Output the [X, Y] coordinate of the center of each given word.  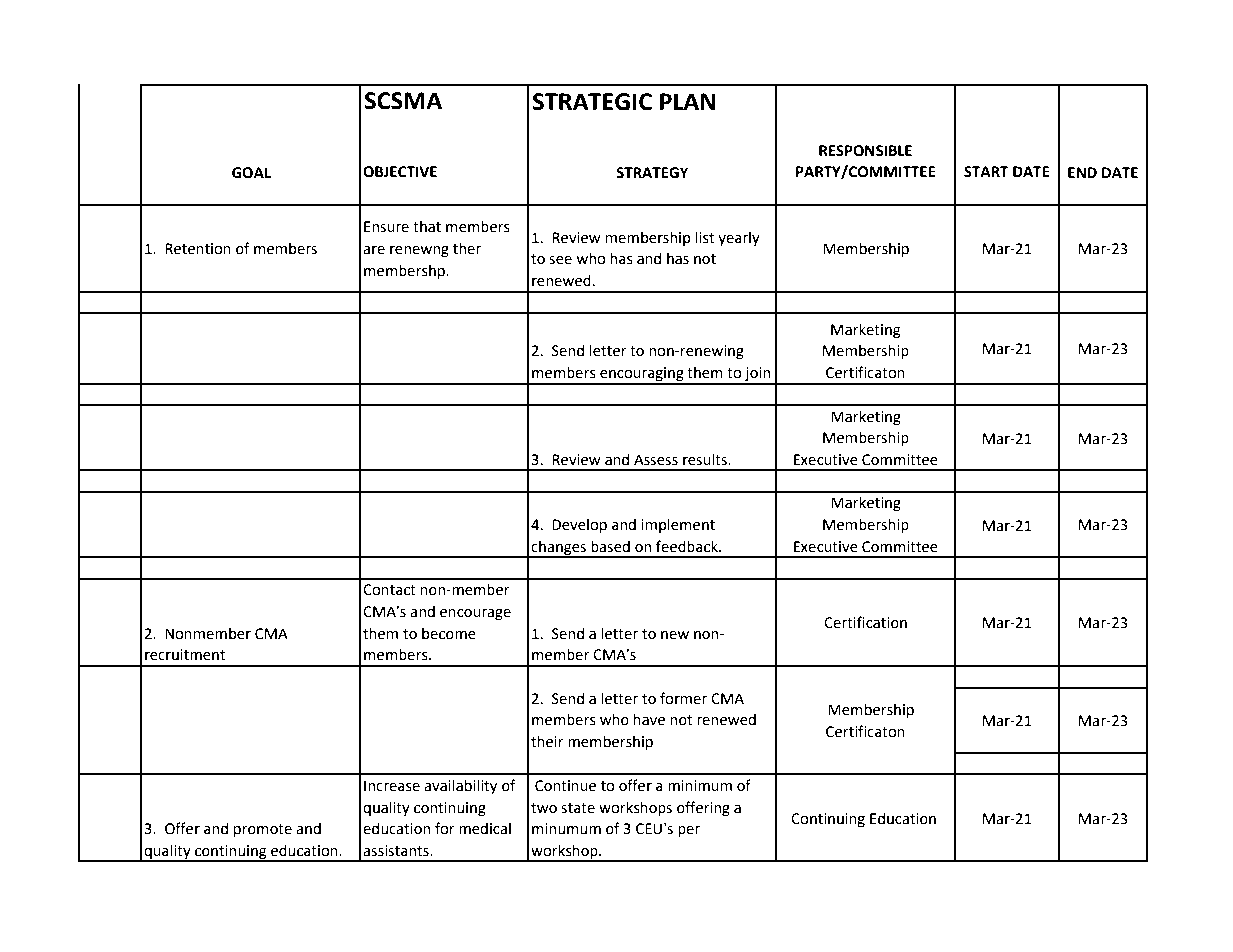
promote [262, 830]
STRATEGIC [592, 102]
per [689, 831]
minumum [566, 829]
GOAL [251, 173]
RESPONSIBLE [865, 151]
